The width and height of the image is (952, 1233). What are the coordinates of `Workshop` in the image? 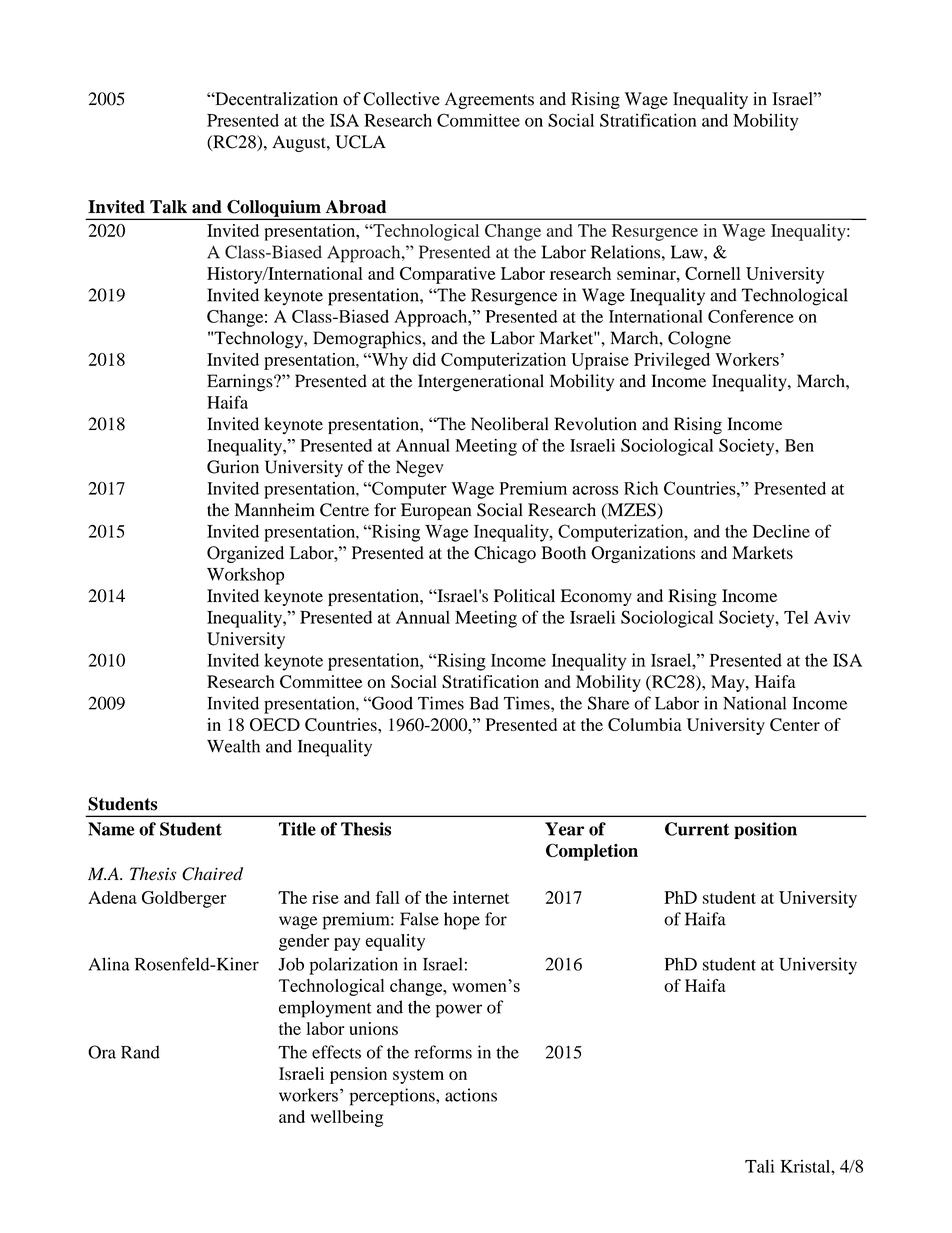 It's located at (245, 576).
